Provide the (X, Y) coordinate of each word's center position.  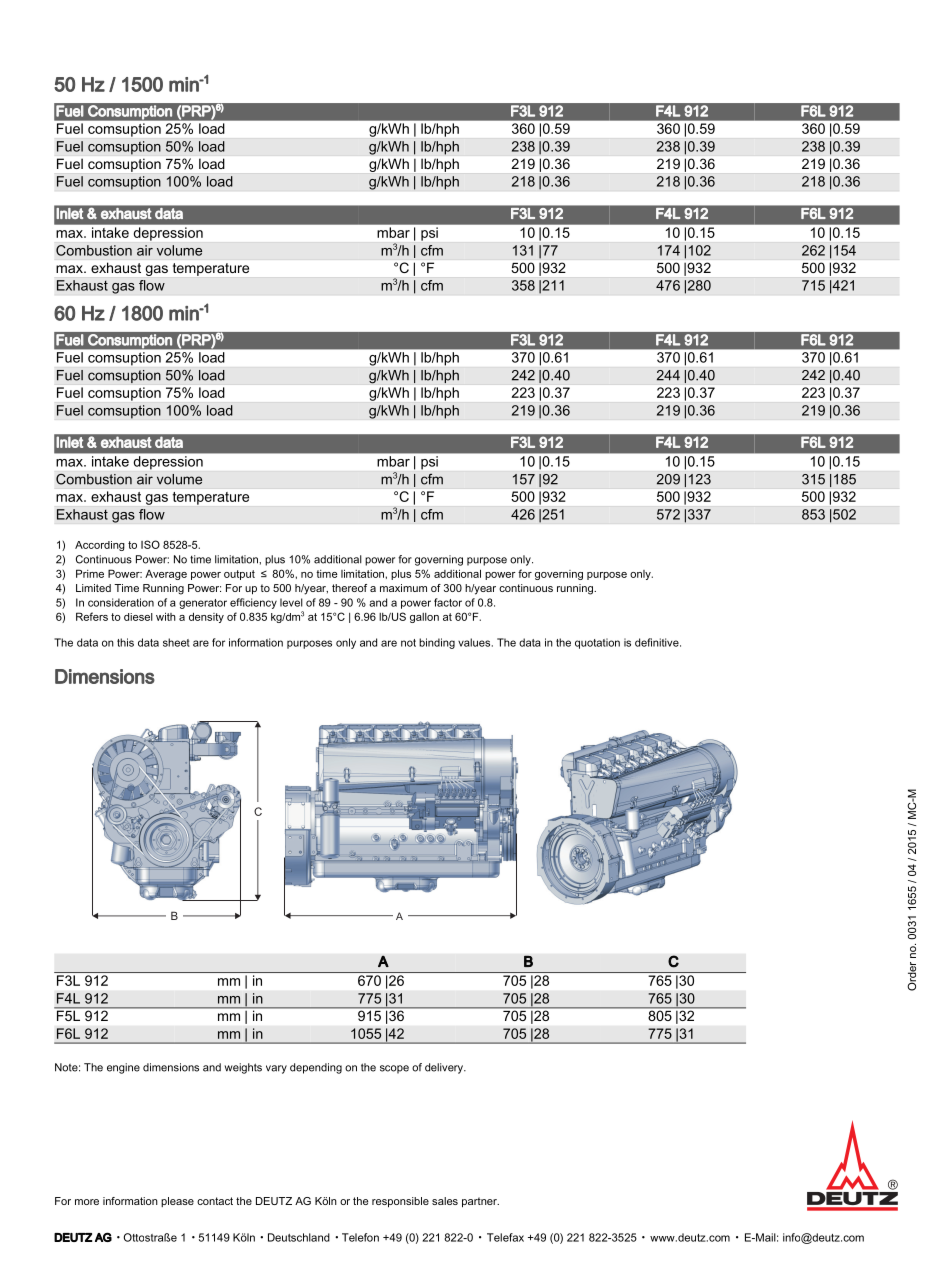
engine (123, 1068)
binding (437, 643)
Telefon (360, 1237)
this (125, 642)
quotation (597, 643)
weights (243, 1068)
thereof (349, 588)
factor (448, 602)
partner (480, 1202)
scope (394, 1069)
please (177, 1202)
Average (166, 575)
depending (316, 1068)
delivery (445, 1068)
